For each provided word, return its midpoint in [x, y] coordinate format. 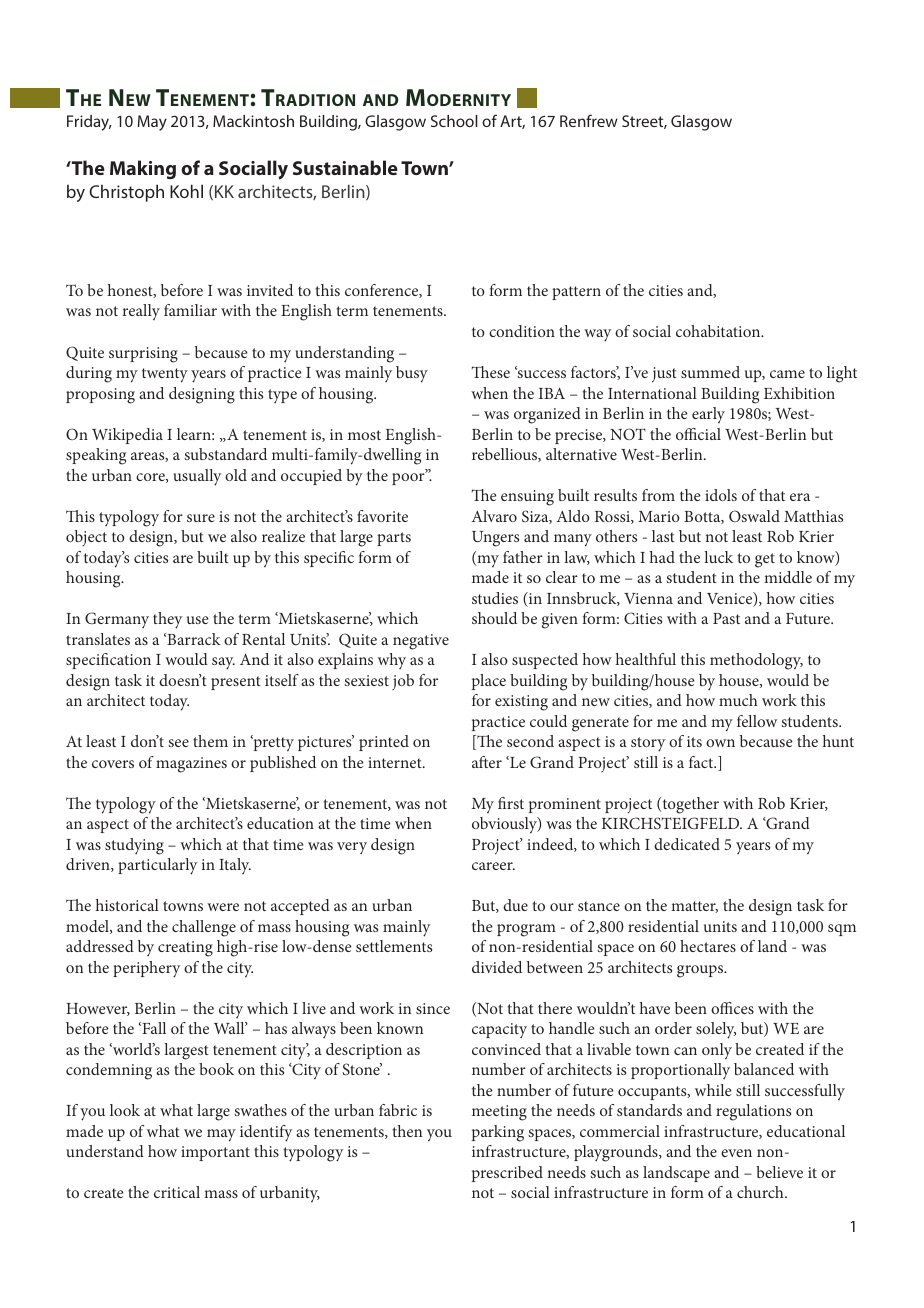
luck [718, 557]
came [787, 374]
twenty [165, 375]
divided [497, 967]
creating [185, 949]
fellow [757, 721]
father [523, 557]
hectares [708, 946]
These [491, 372]
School [454, 121]
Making [143, 169]
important [215, 1153]
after [487, 762]
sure [201, 518]
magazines [191, 765]
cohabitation [719, 331]
